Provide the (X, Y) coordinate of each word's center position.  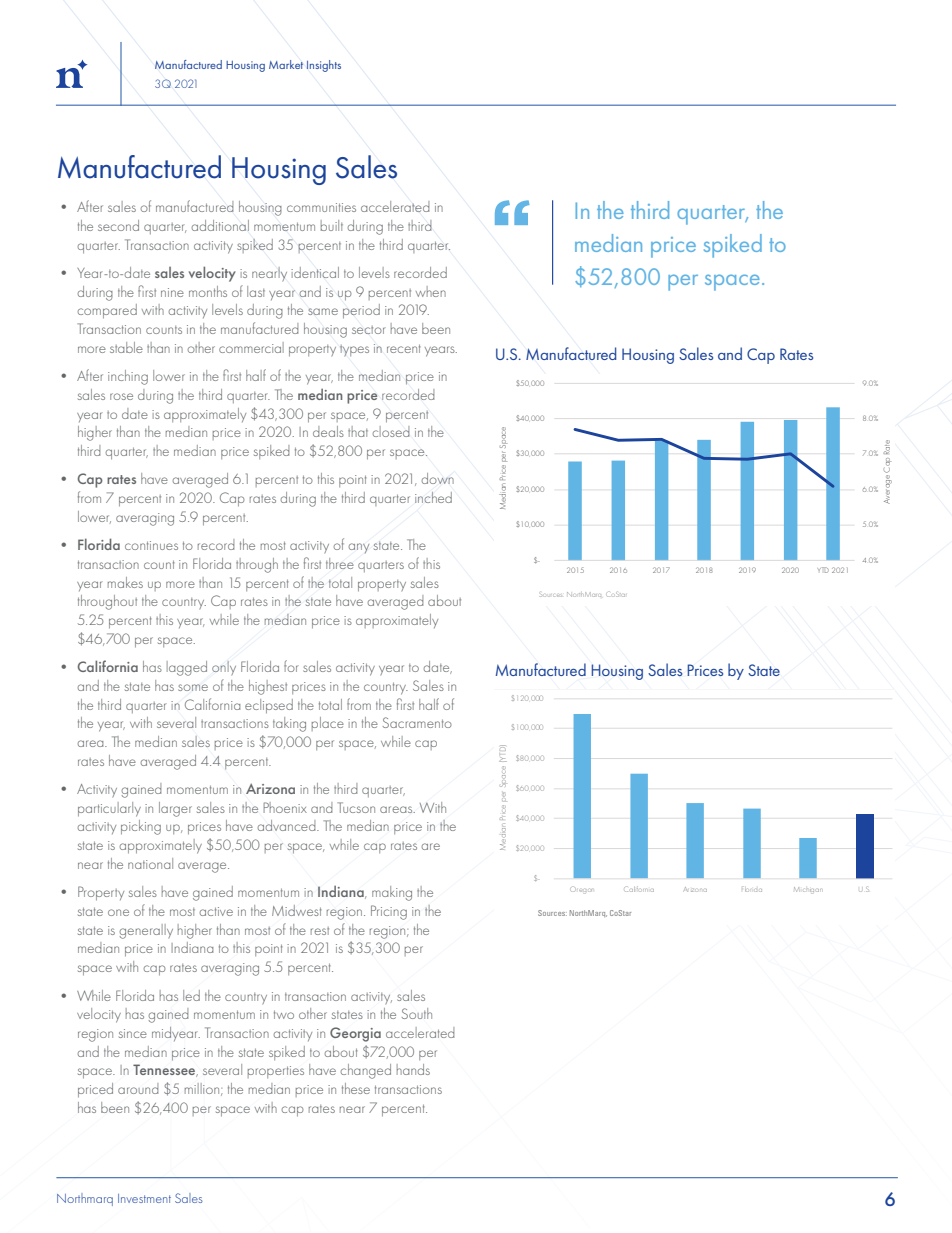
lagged (187, 668)
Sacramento (417, 722)
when (431, 291)
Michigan (807, 889)
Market (286, 64)
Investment (144, 1198)
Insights (324, 66)
